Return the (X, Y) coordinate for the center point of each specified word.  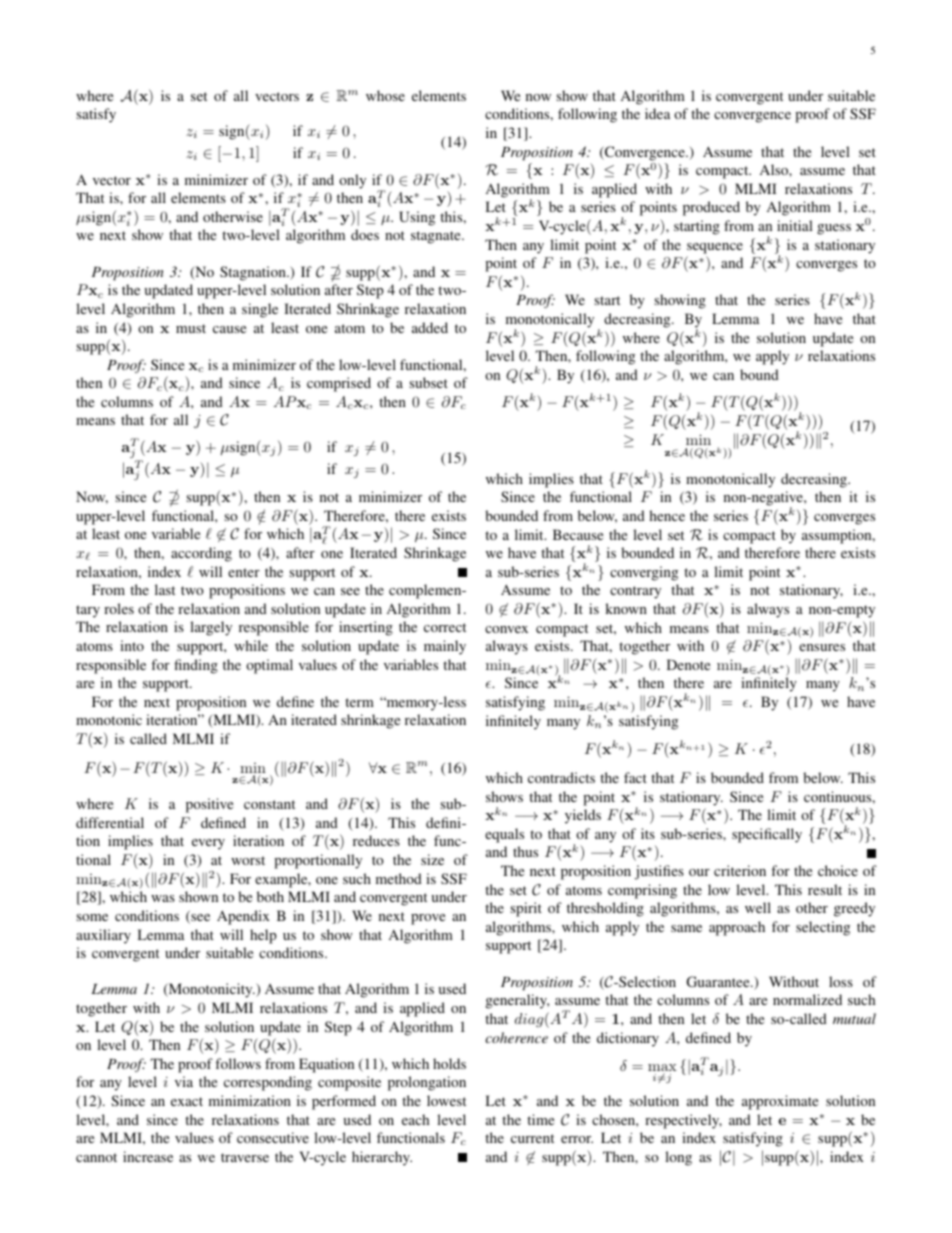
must (191, 328)
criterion (740, 870)
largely (211, 628)
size (432, 859)
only (352, 181)
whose (385, 95)
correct (445, 627)
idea (657, 113)
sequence (715, 248)
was (163, 898)
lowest (446, 1100)
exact (187, 1101)
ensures (822, 647)
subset (428, 382)
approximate (780, 1102)
